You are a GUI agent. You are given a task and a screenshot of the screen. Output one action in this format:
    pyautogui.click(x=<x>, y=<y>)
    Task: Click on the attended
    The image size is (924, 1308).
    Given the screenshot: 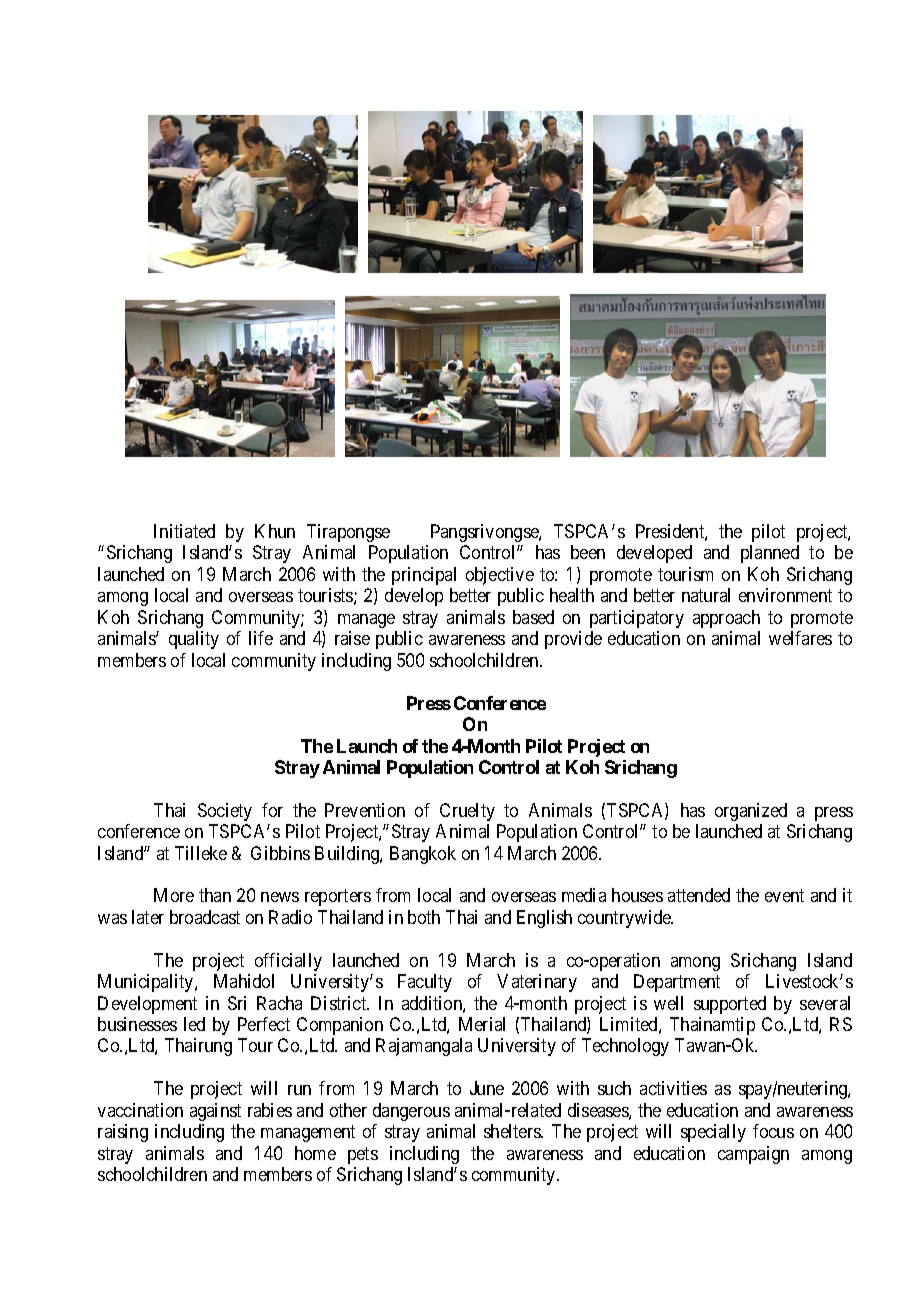 What is the action you would take?
    pyautogui.click(x=699, y=895)
